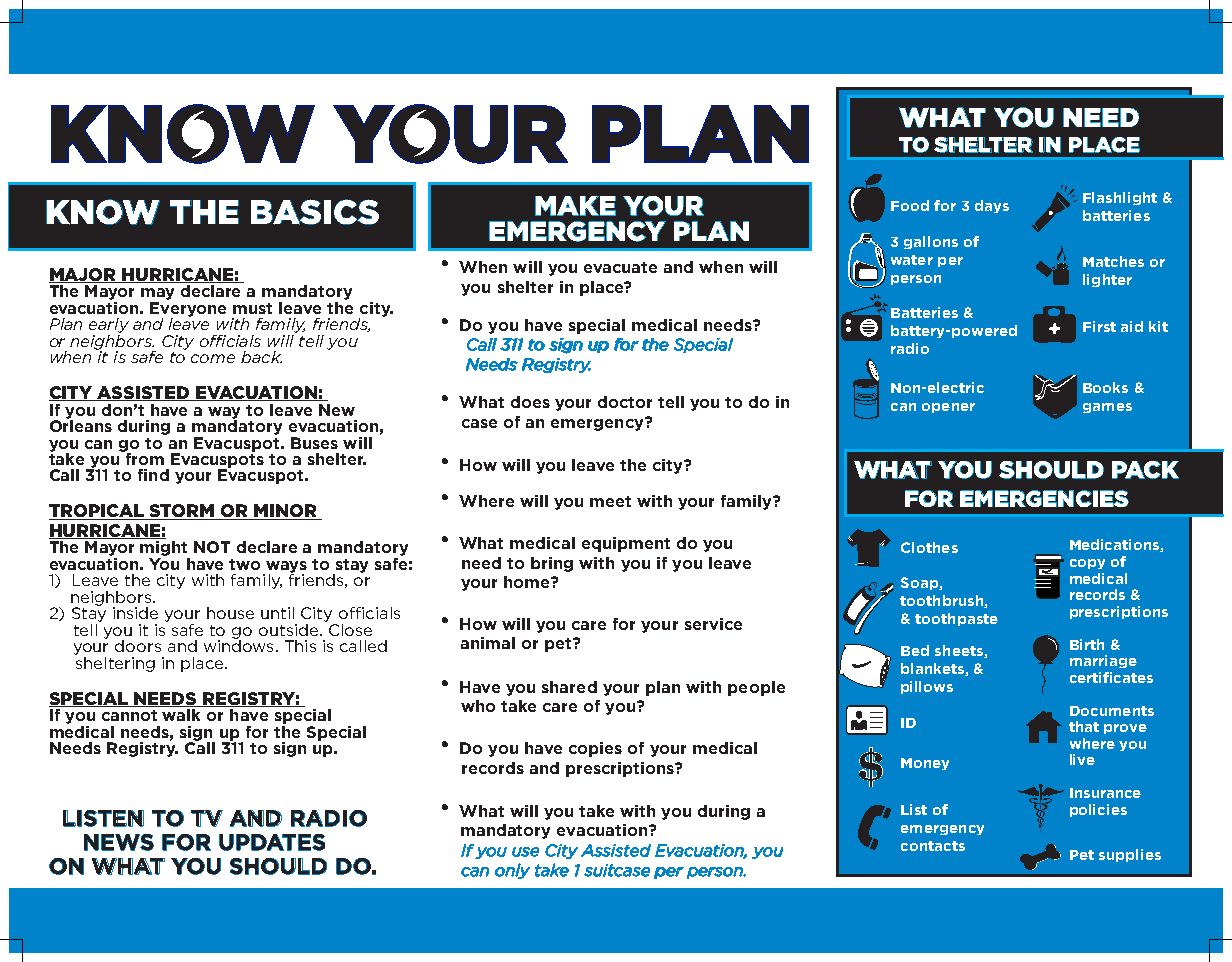 The width and height of the page is (1232, 962). Describe the element at coordinates (933, 846) in the page. I see `contacts` at that location.
